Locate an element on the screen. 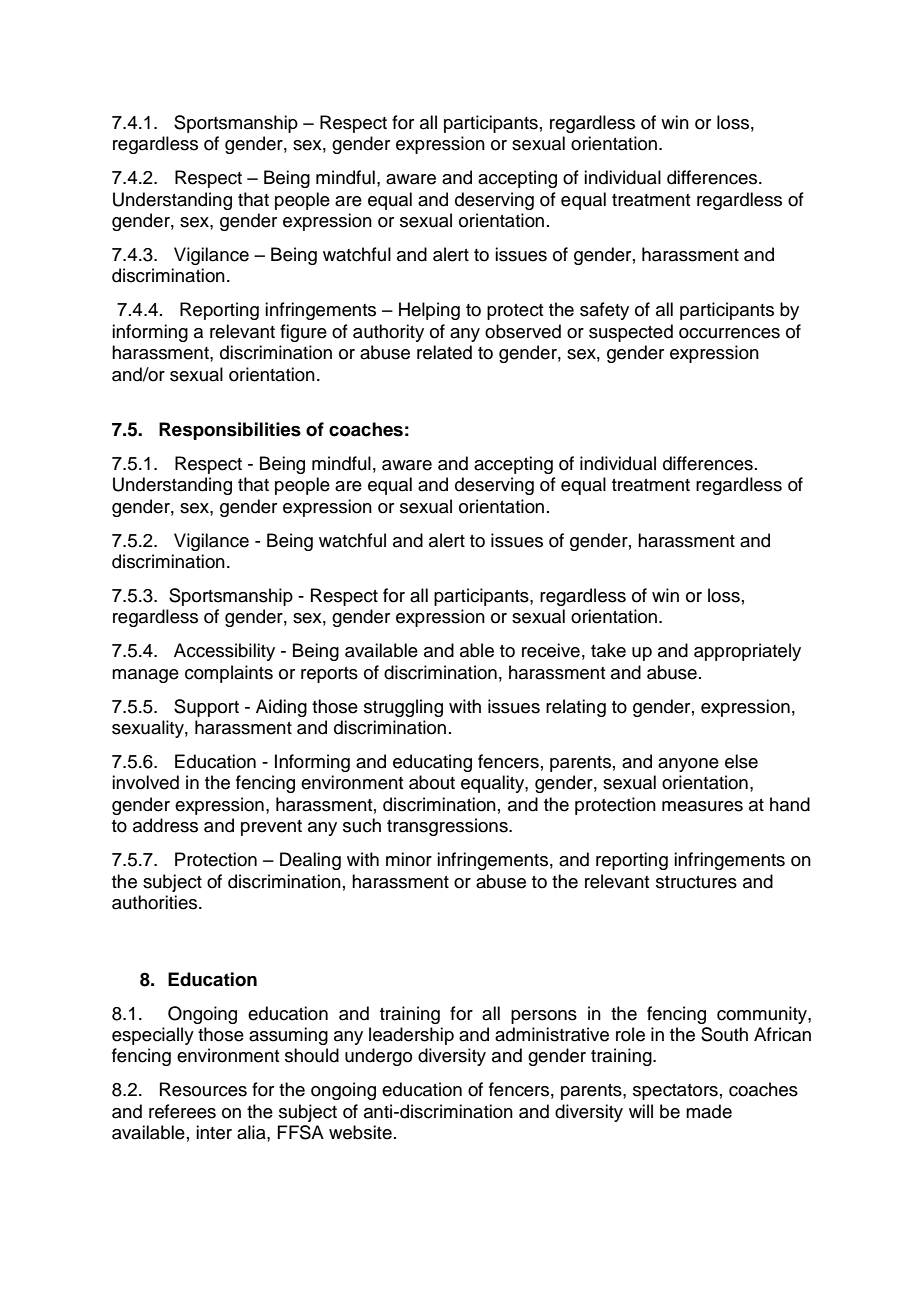 This screenshot has width=924, height=1308. appropriately is located at coordinates (747, 652).
